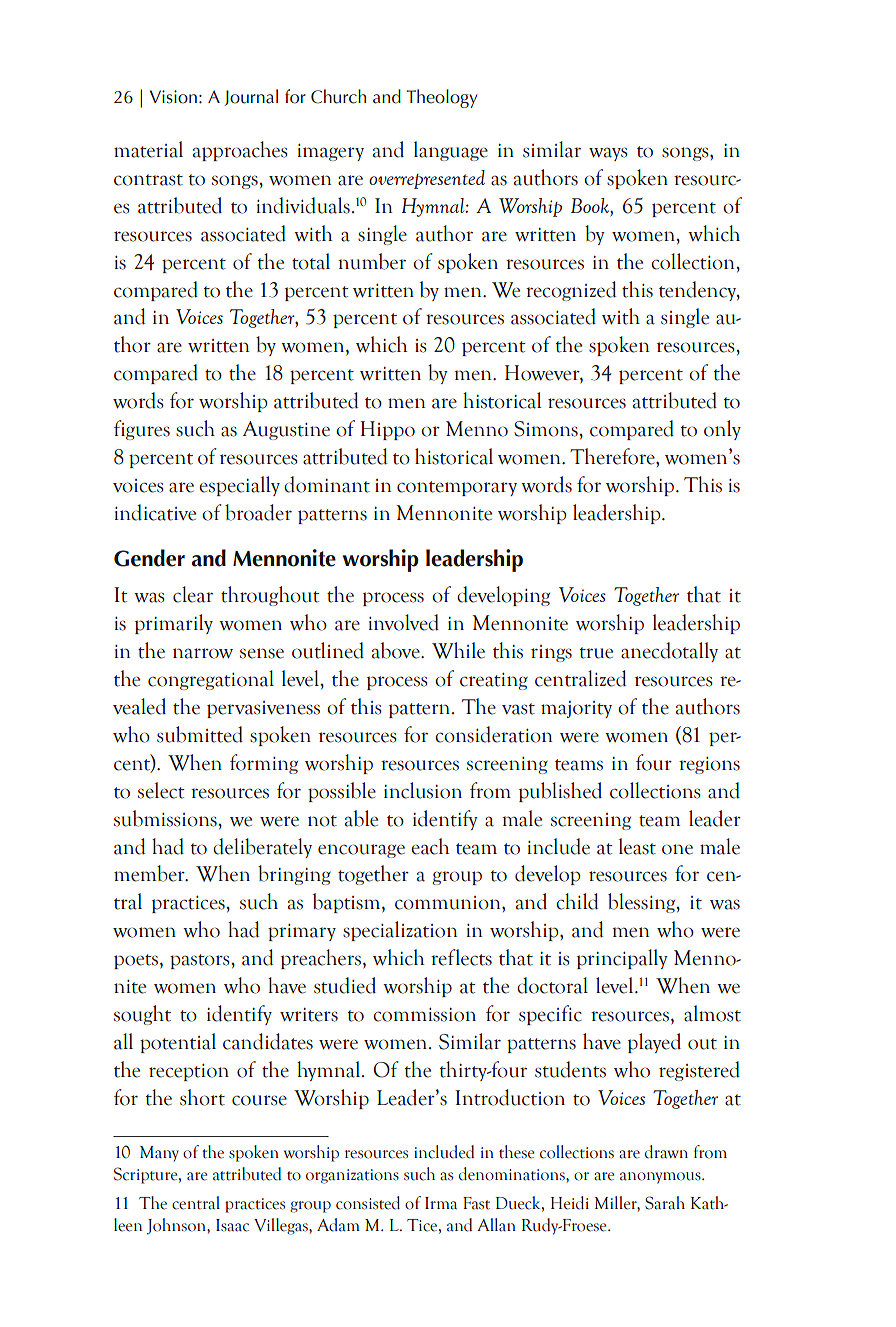  I want to click on Irma, so click(441, 1203).
